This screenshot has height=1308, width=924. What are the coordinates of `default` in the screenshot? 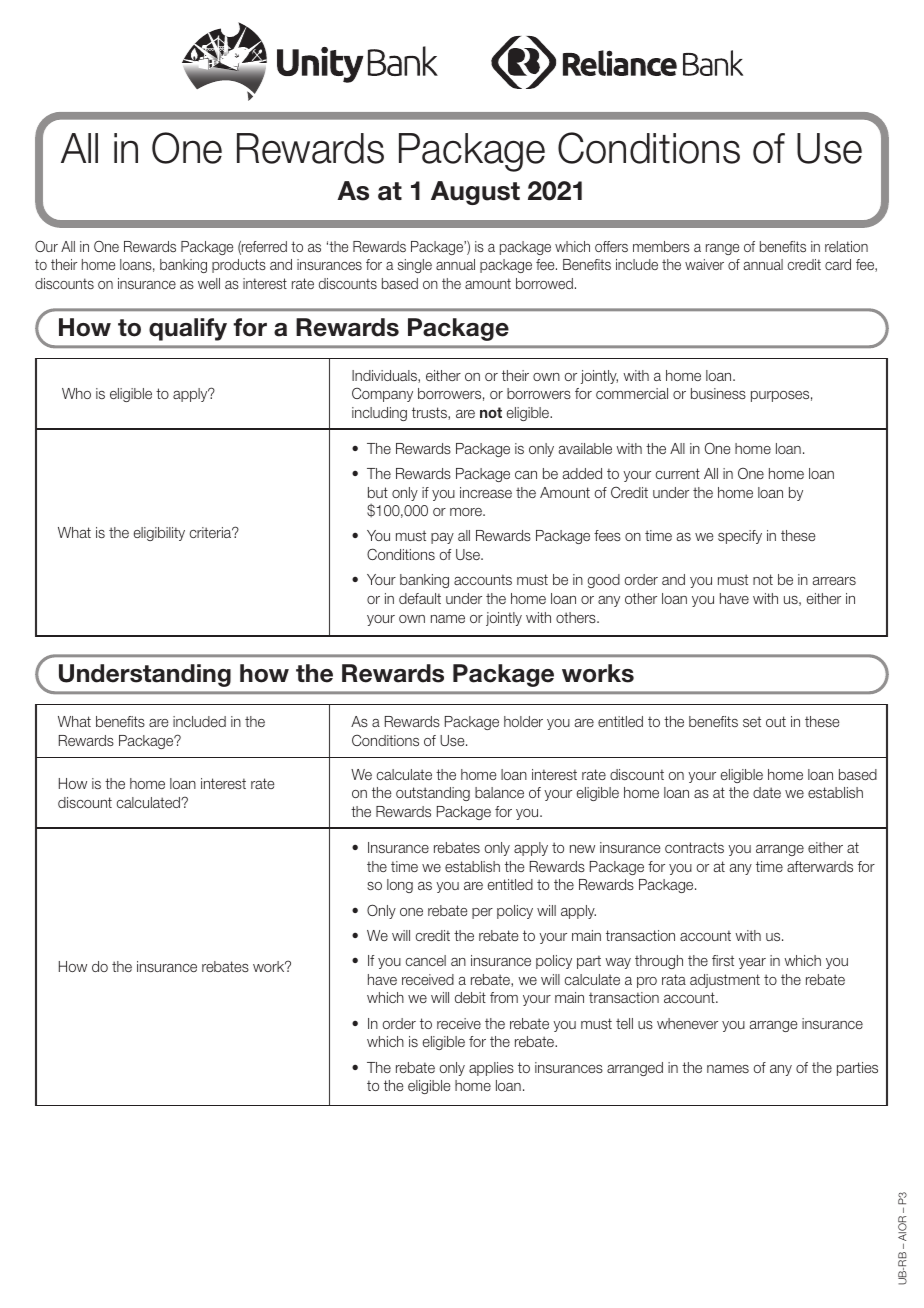 It's located at (420, 598).
